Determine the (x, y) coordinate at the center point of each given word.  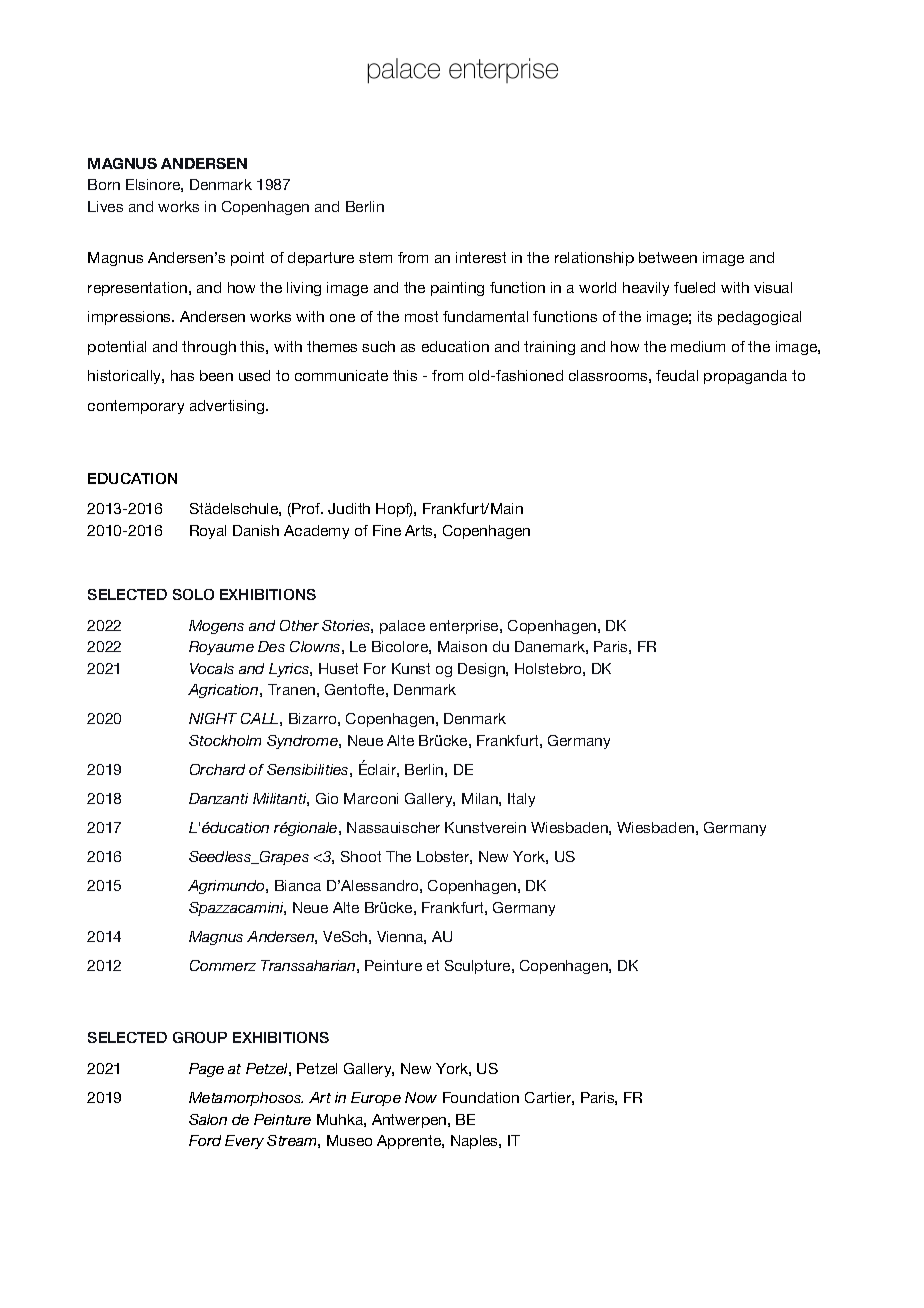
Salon (208, 1119)
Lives (105, 206)
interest (481, 257)
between (668, 257)
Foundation (481, 1097)
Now (421, 1097)
